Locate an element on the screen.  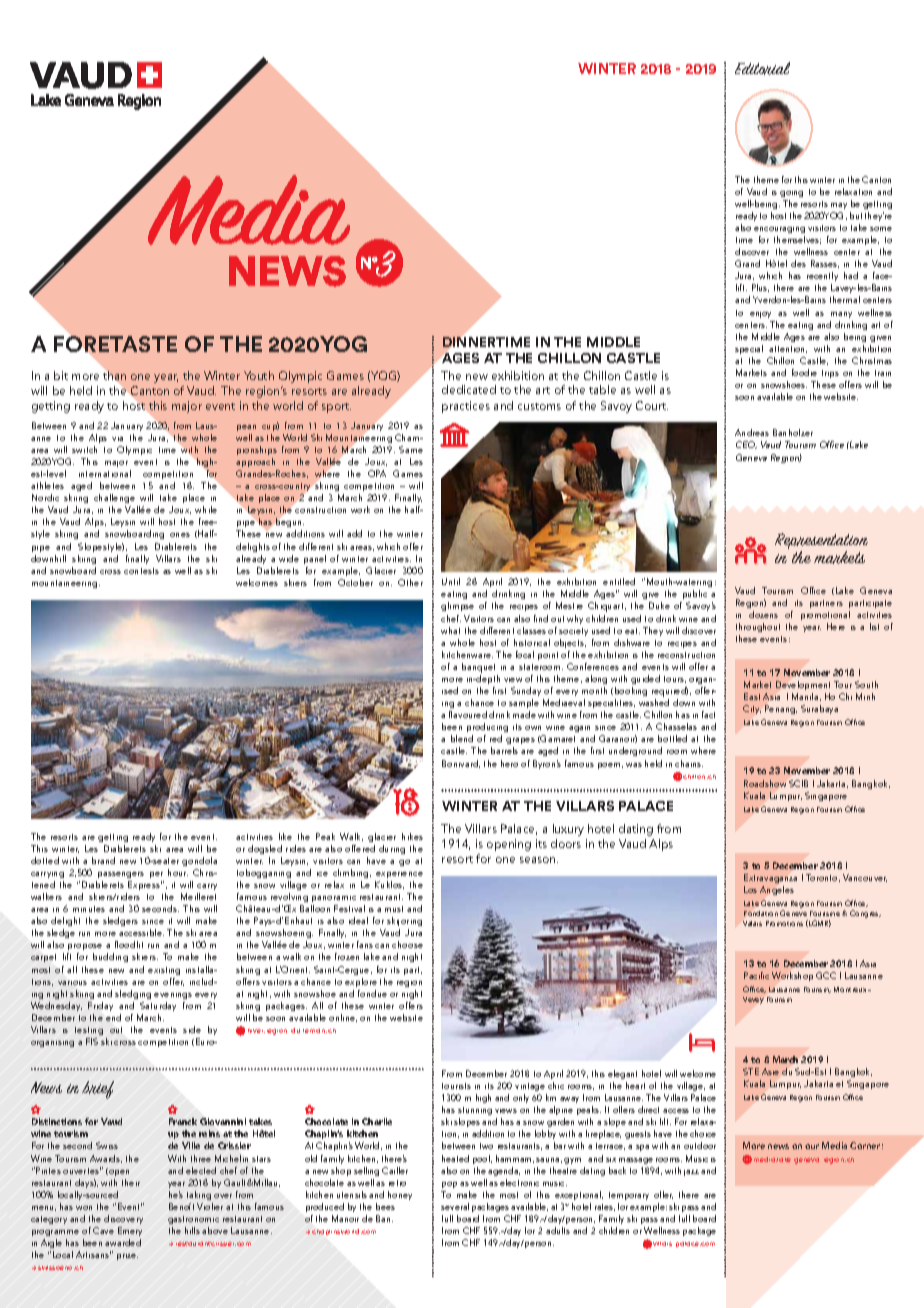
Extravaganza is located at coordinates (770, 878).
